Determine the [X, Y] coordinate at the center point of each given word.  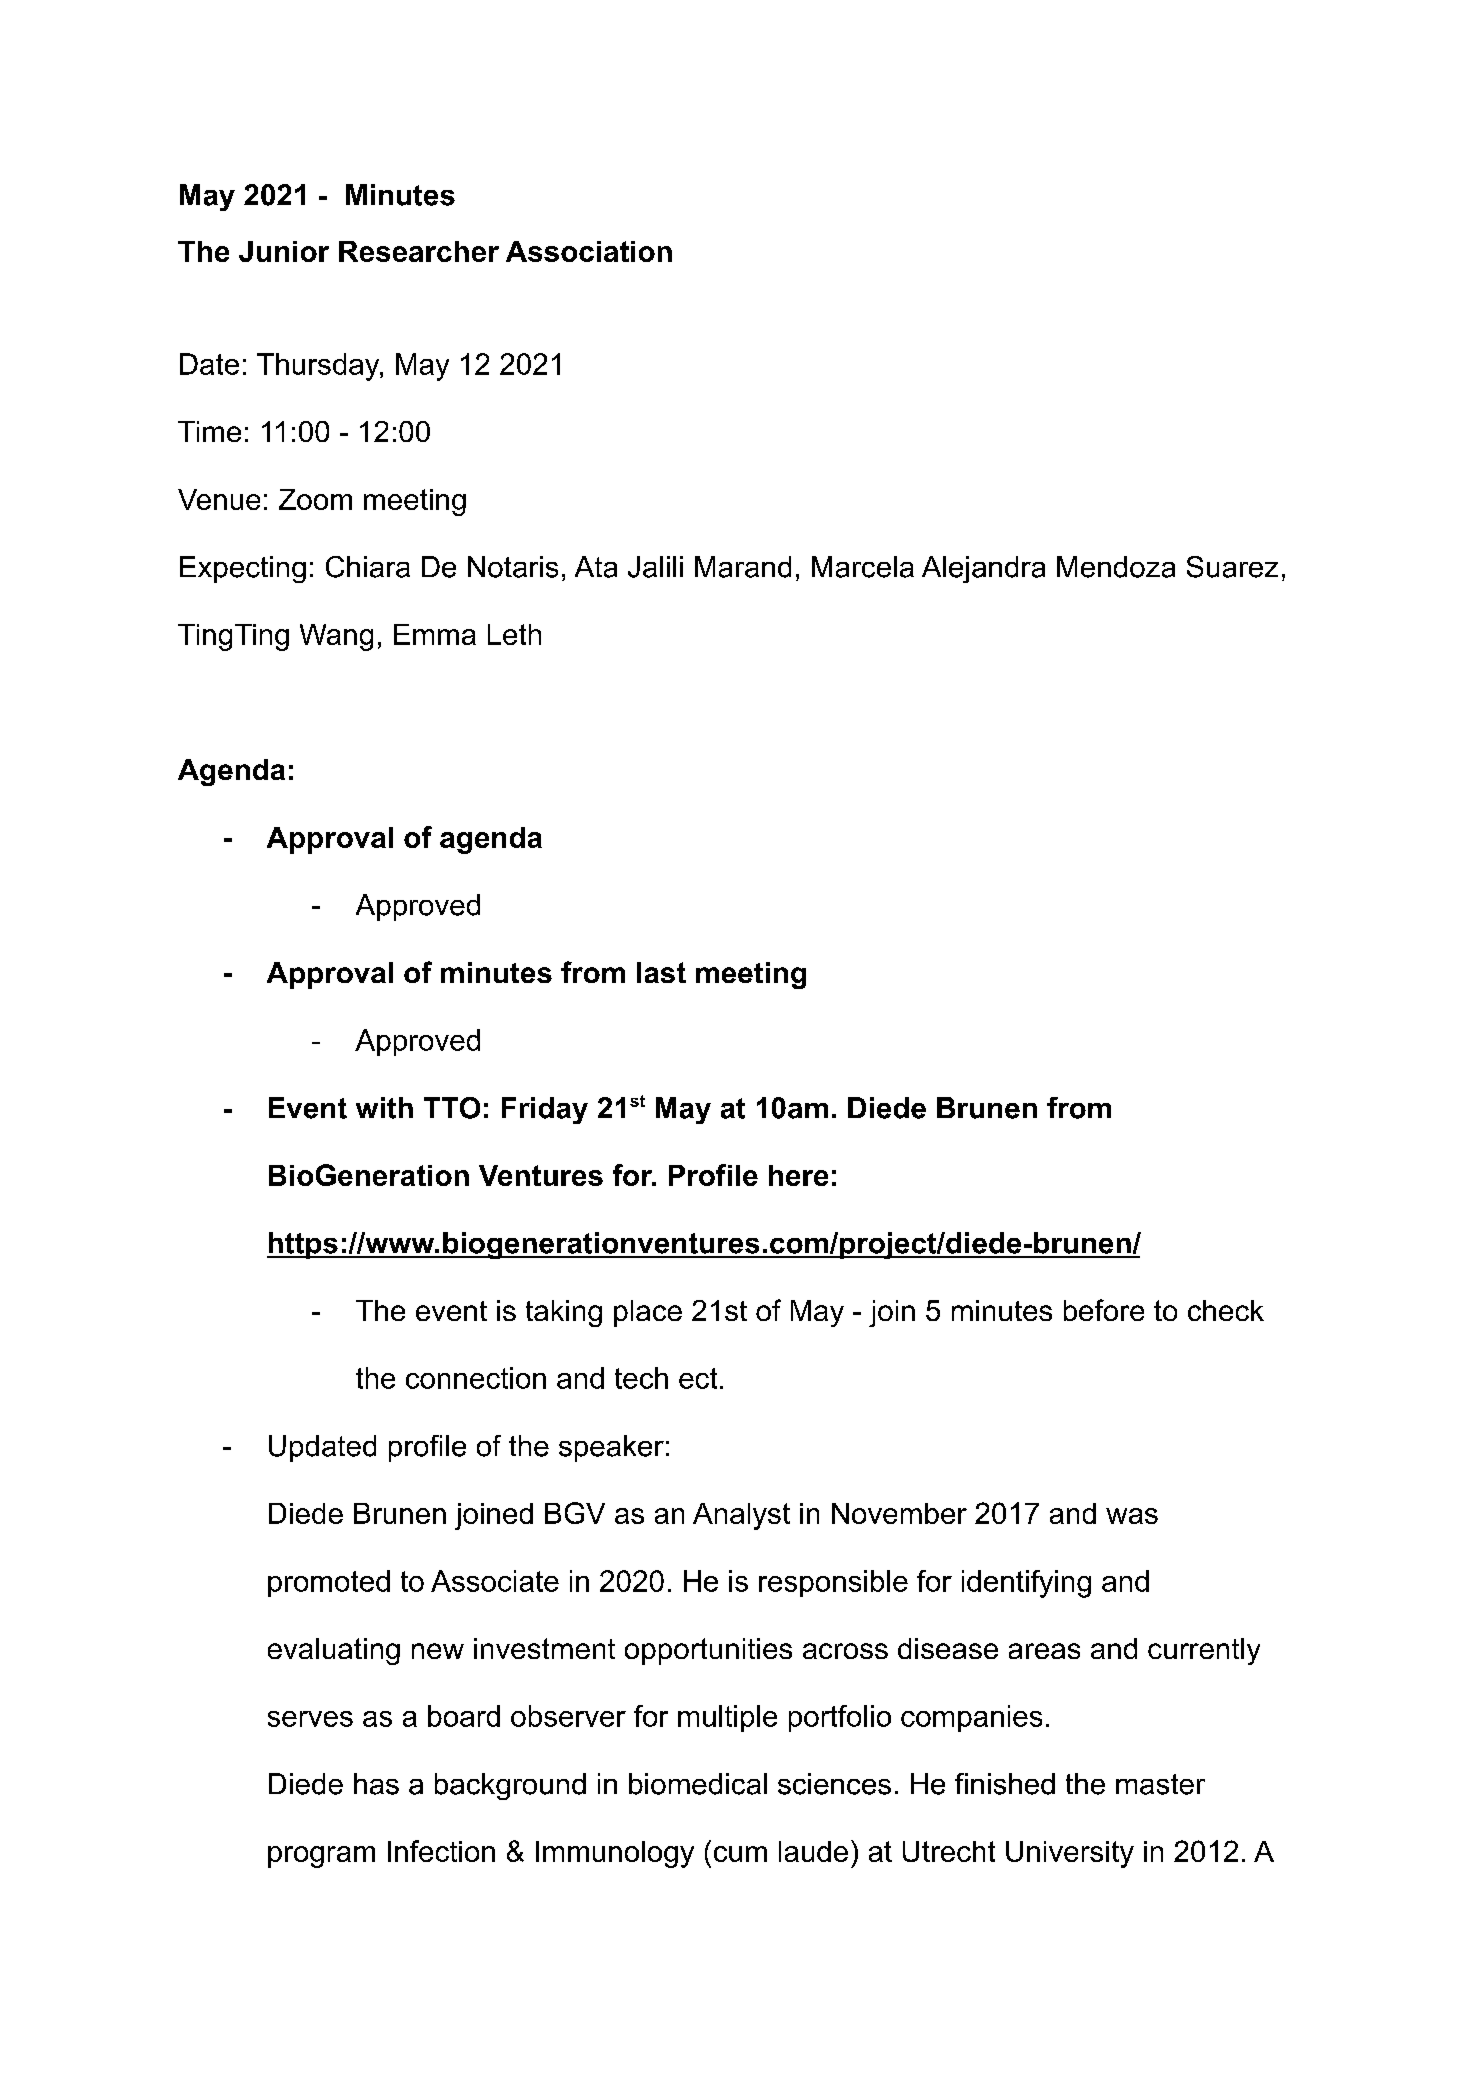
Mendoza [1116, 567]
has [376, 1784]
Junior [284, 251]
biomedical [698, 1784]
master [1160, 1784]
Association [589, 251]
